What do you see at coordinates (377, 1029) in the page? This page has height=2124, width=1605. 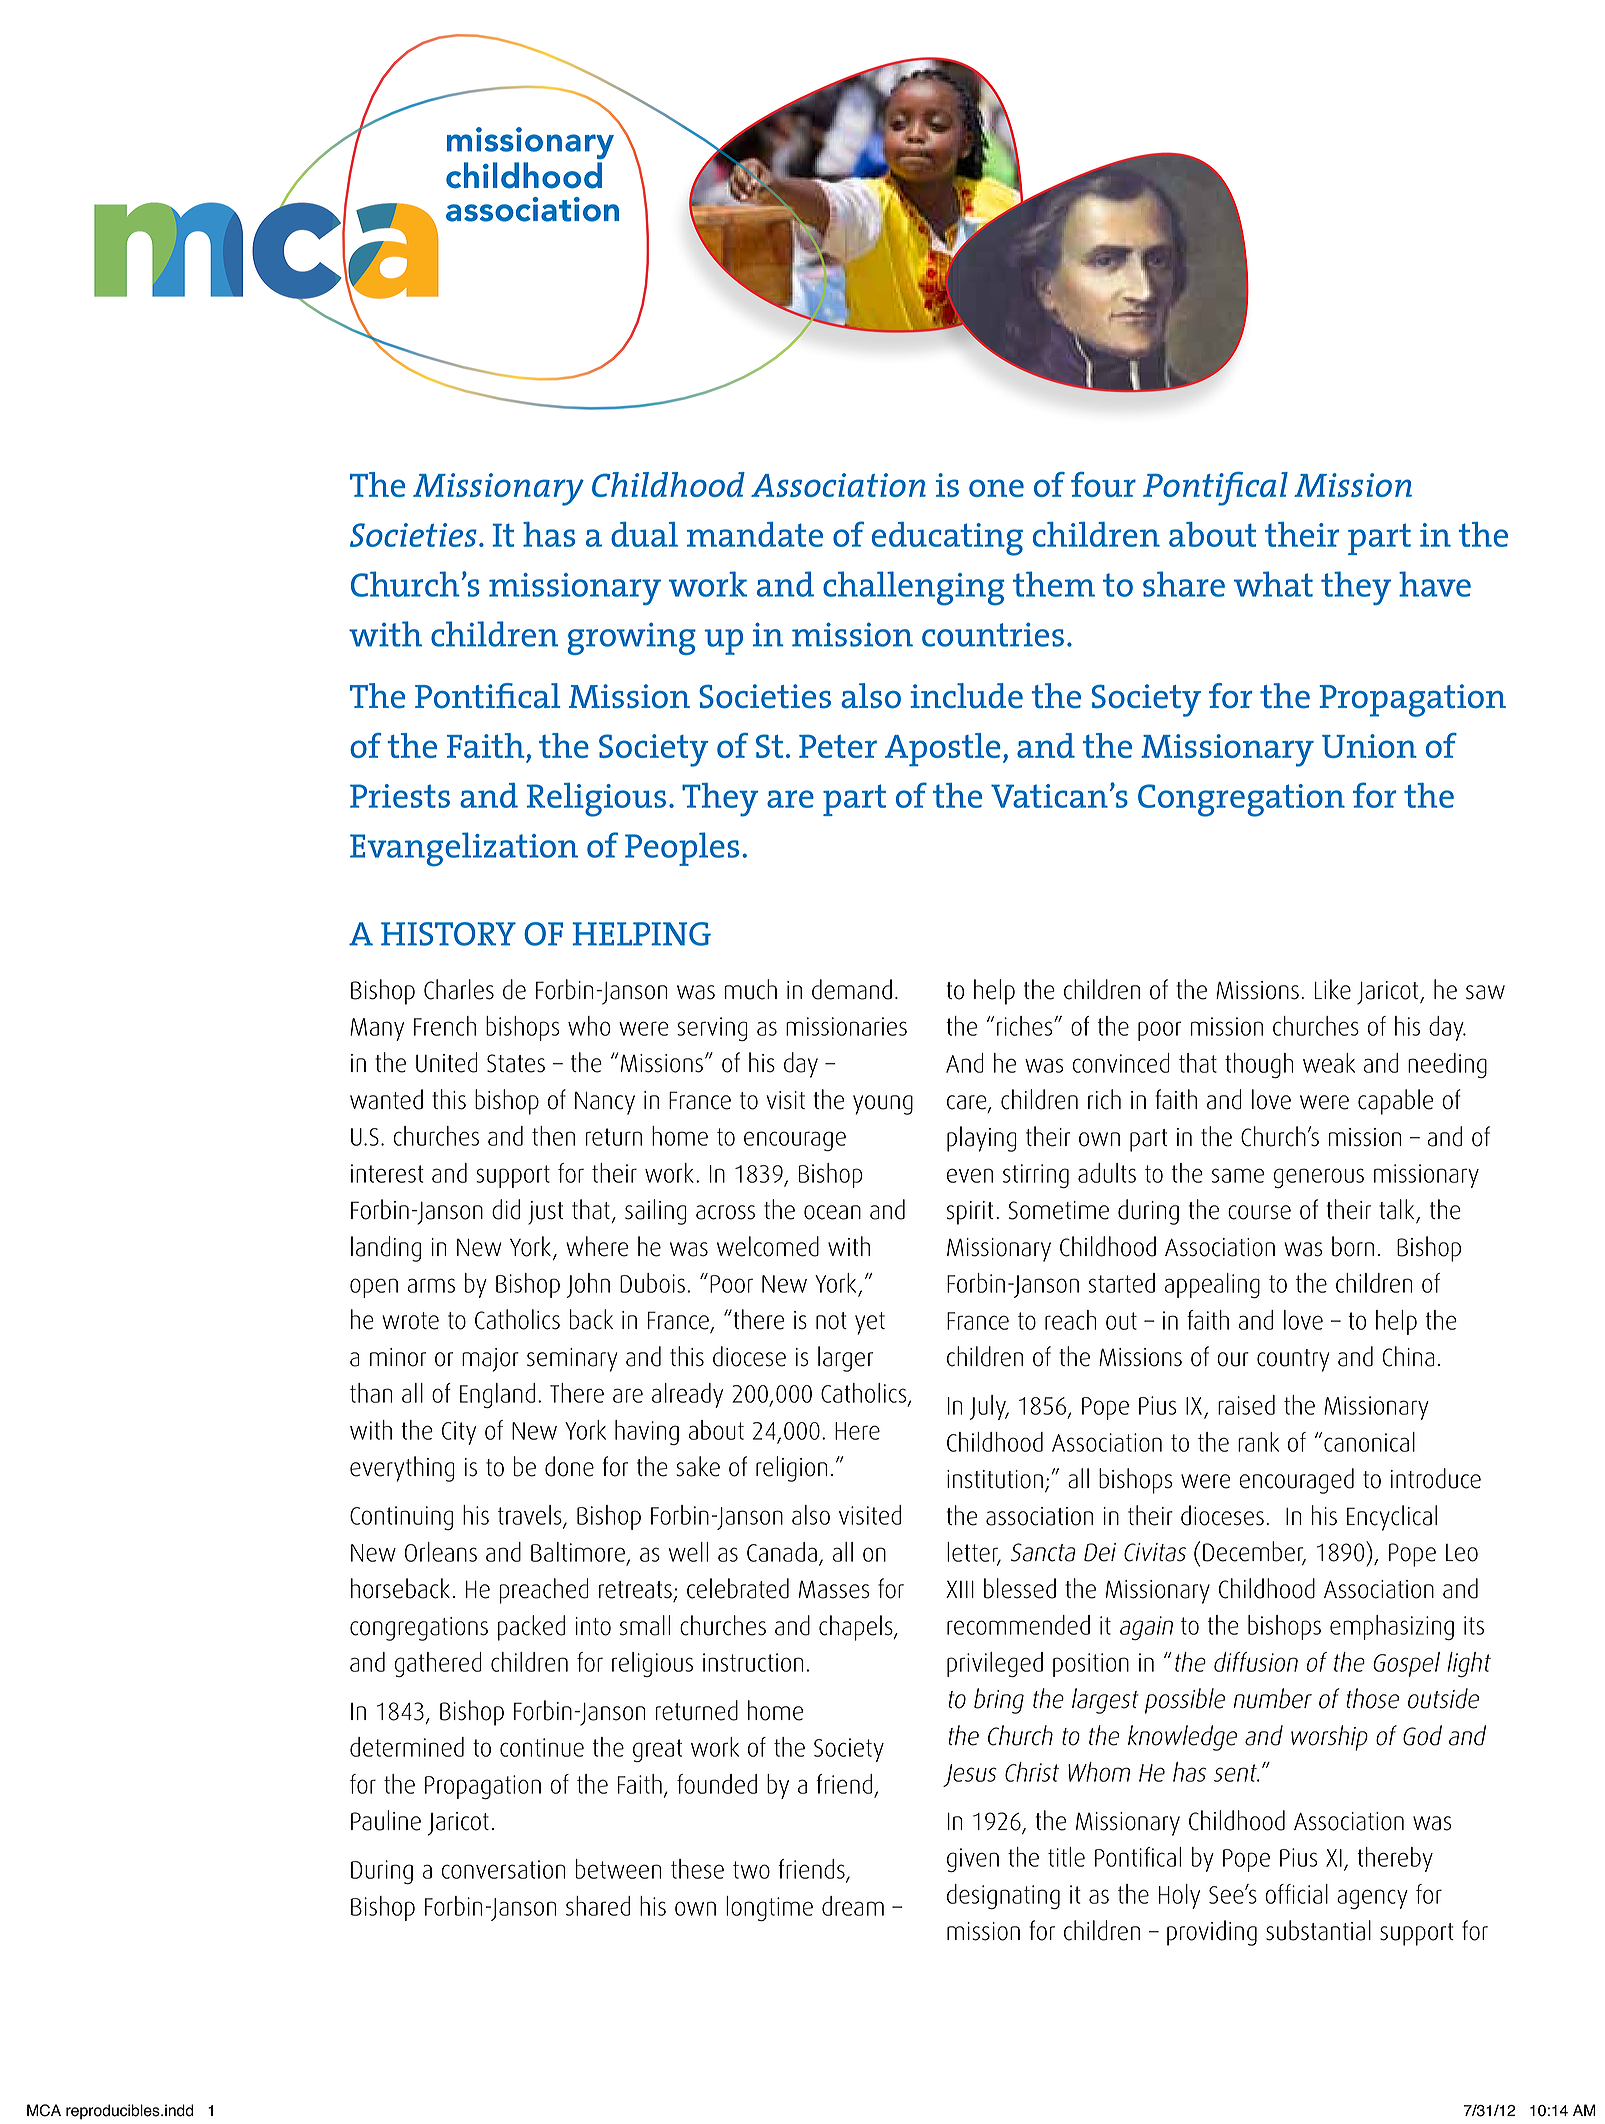 I see `Many` at bounding box center [377, 1029].
